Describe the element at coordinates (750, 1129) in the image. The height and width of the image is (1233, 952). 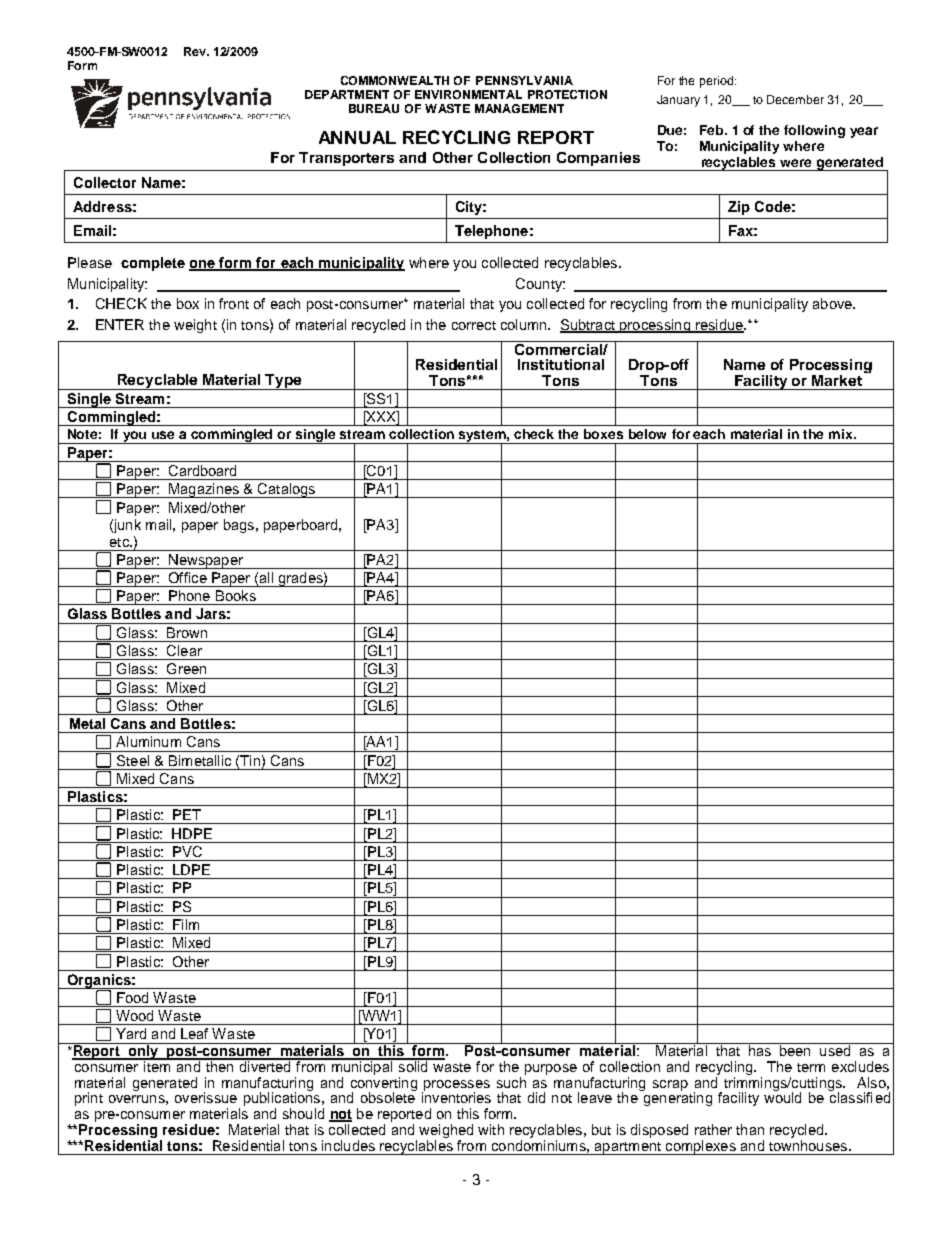
I see `than` at that location.
